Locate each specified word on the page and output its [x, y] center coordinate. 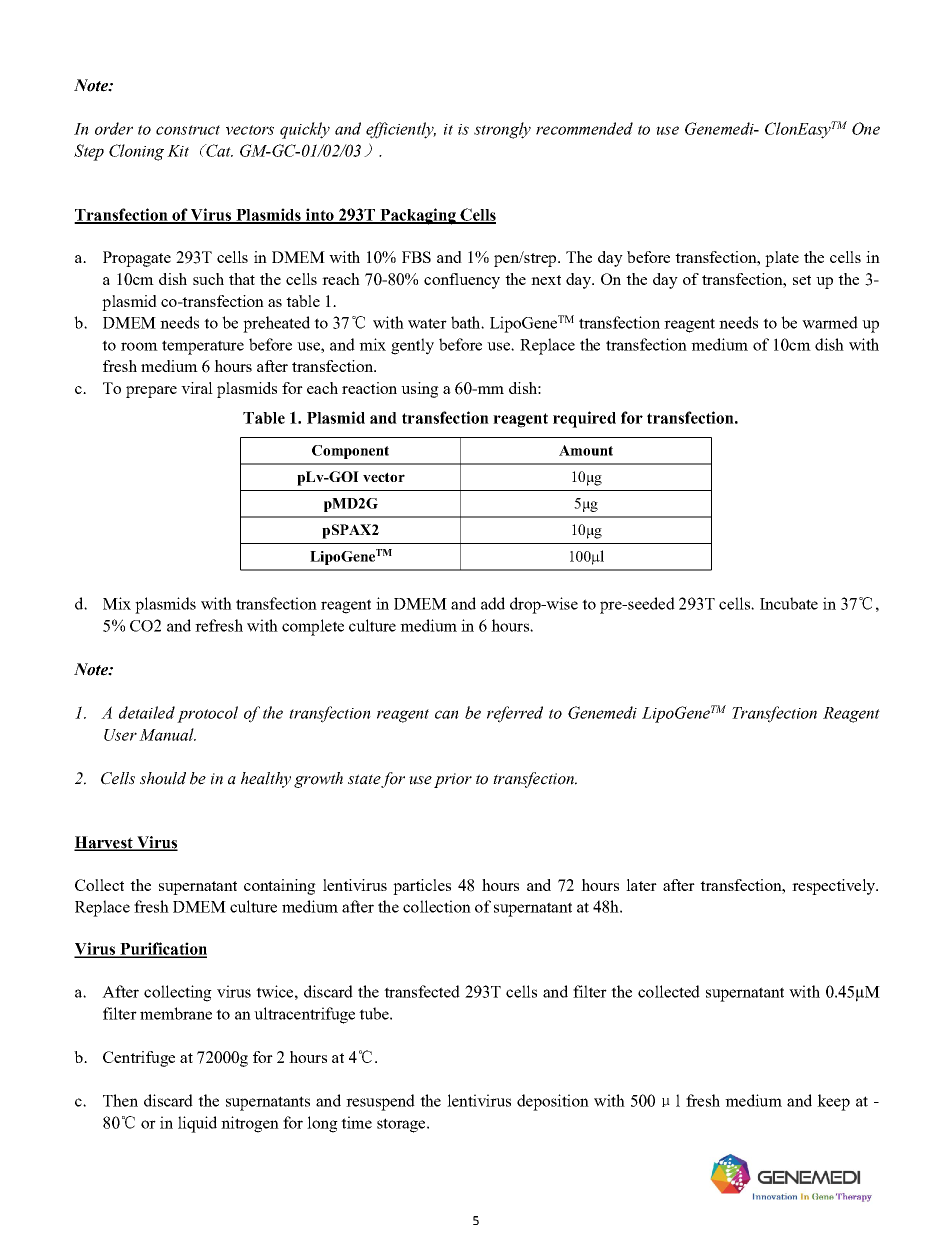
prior [453, 780]
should [163, 778]
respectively [835, 887]
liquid [197, 1124]
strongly [502, 130]
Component [350, 452]
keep [833, 1102]
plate [782, 259]
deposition [553, 1102]
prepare [151, 392]
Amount [586, 450]
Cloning [136, 152]
